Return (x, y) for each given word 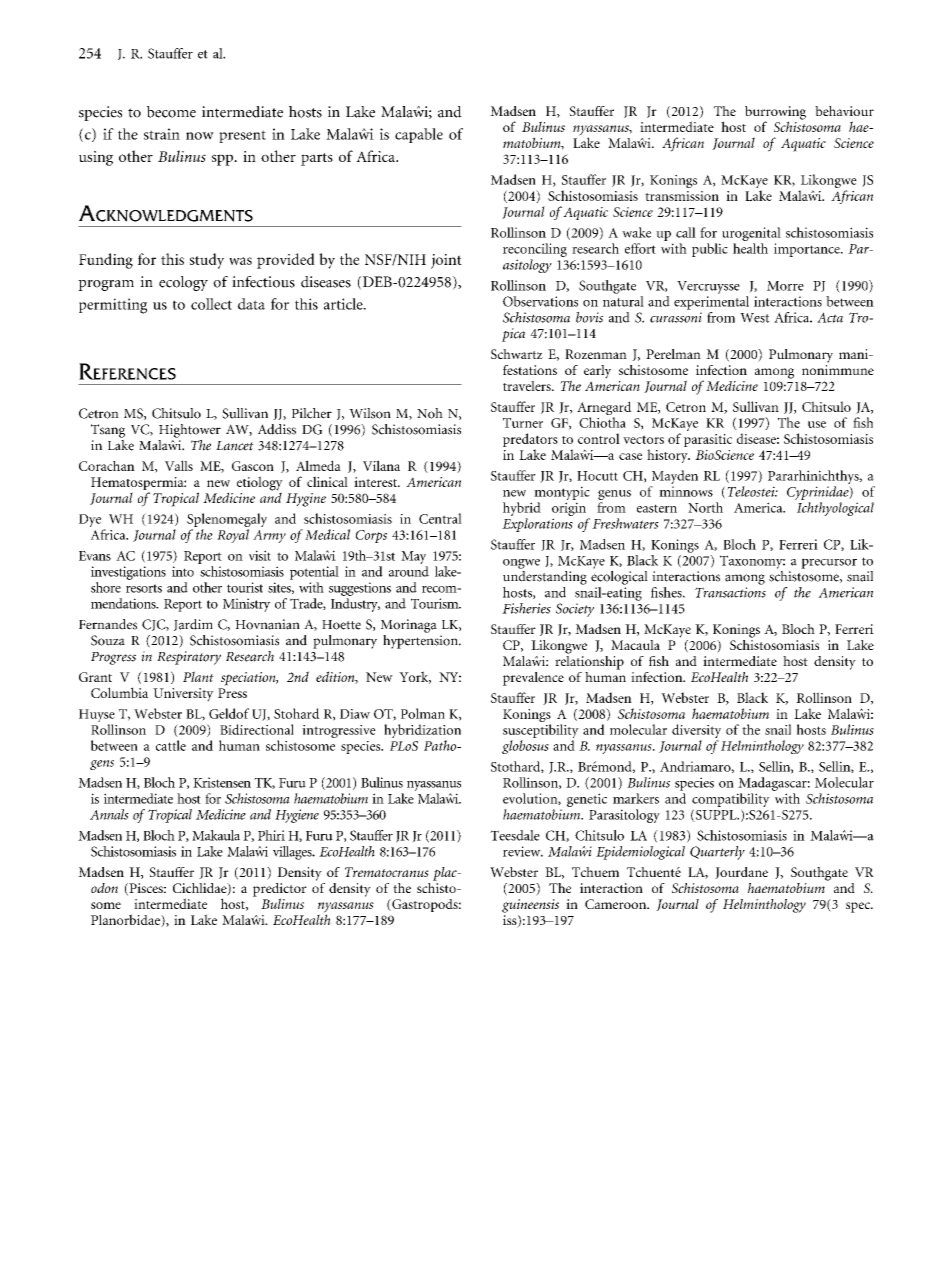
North (705, 507)
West (755, 318)
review (523, 851)
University (183, 695)
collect (211, 304)
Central (440, 518)
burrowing (775, 114)
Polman (423, 713)
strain (162, 134)
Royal (233, 536)
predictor (280, 891)
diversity (696, 732)
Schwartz (517, 354)
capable (419, 135)
